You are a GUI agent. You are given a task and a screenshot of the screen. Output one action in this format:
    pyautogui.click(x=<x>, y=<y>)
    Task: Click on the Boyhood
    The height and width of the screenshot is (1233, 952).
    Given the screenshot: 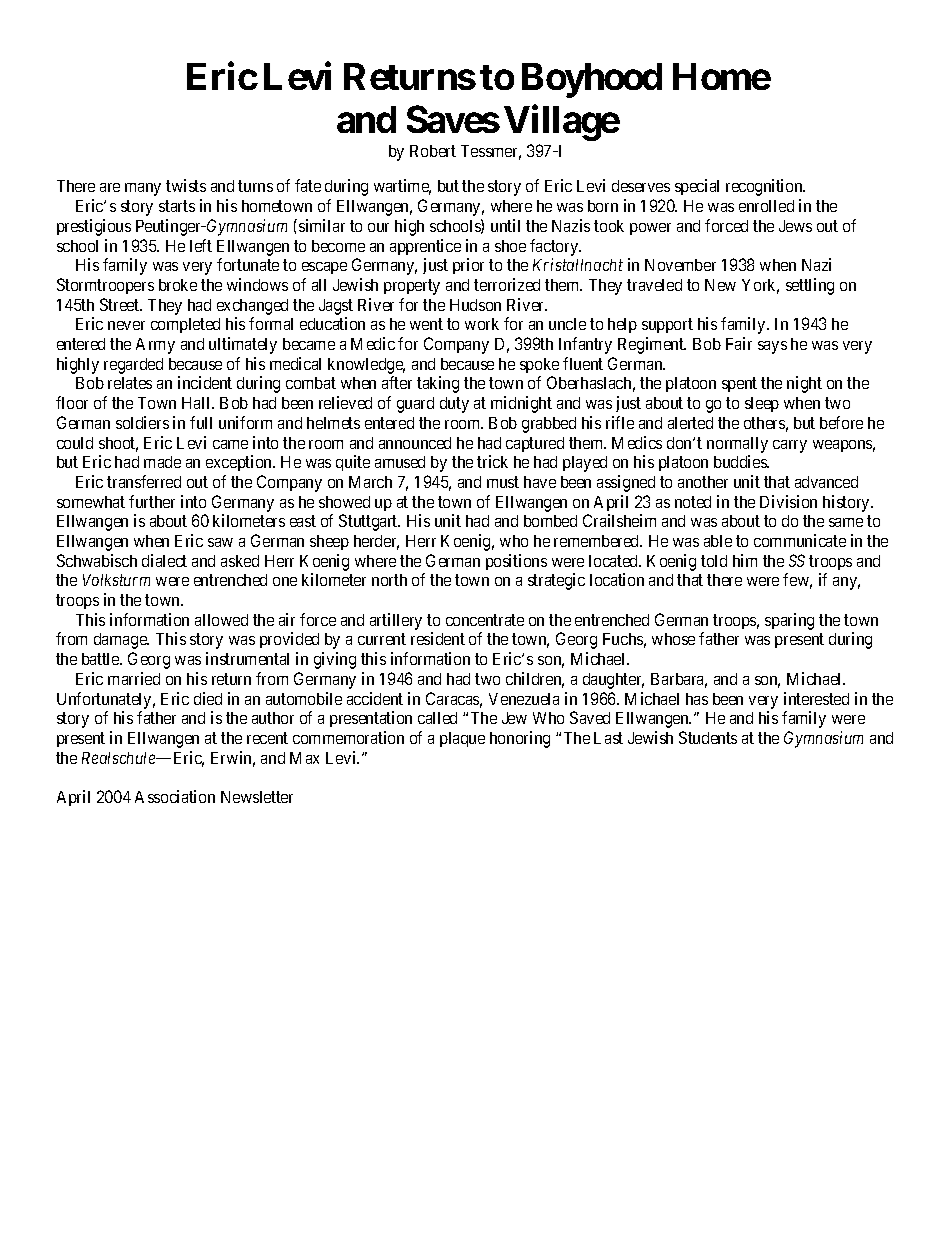 What is the action you would take?
    pyautogui.click(x=592, y=80)
